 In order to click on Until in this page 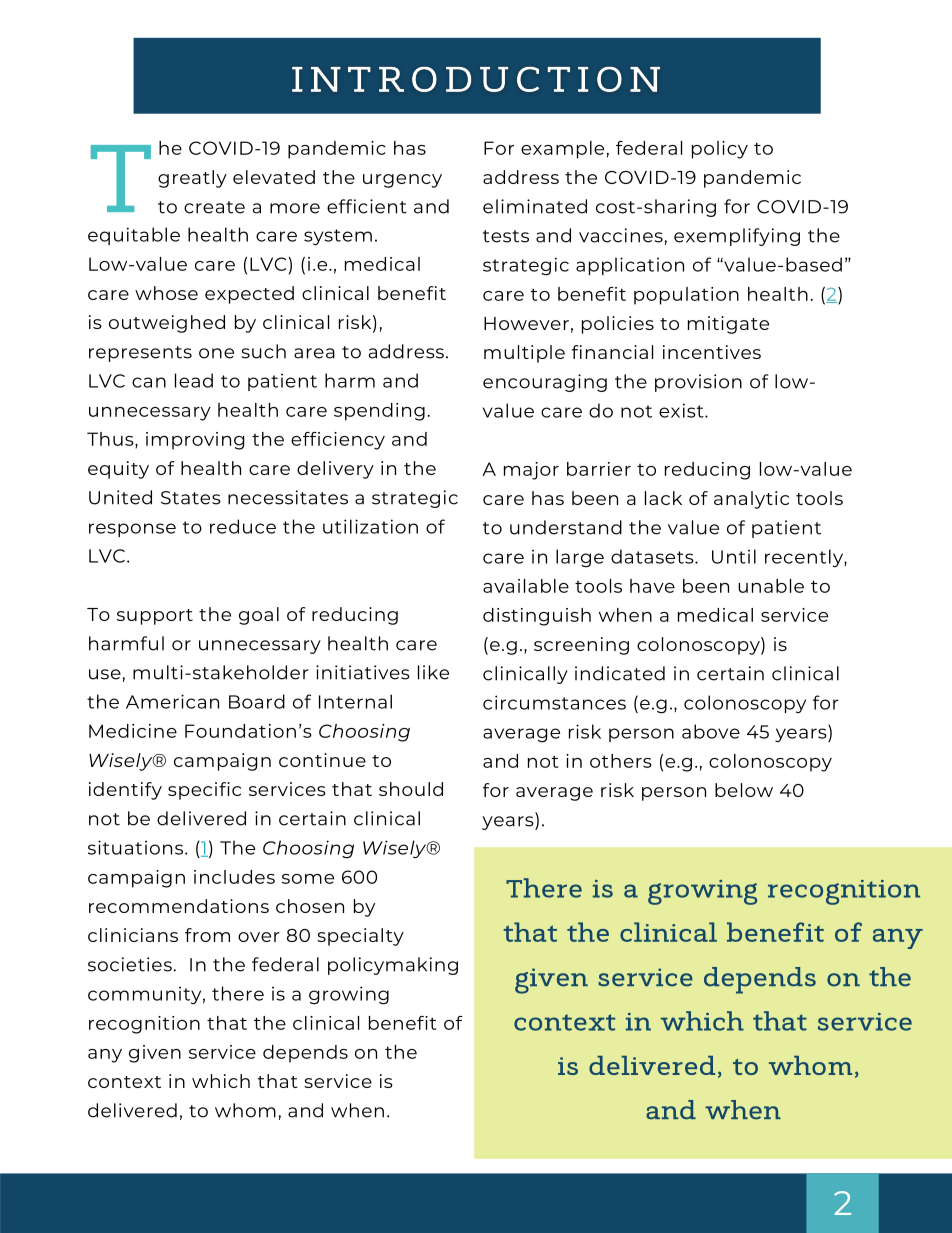, I will do `click(734, 556)`.
